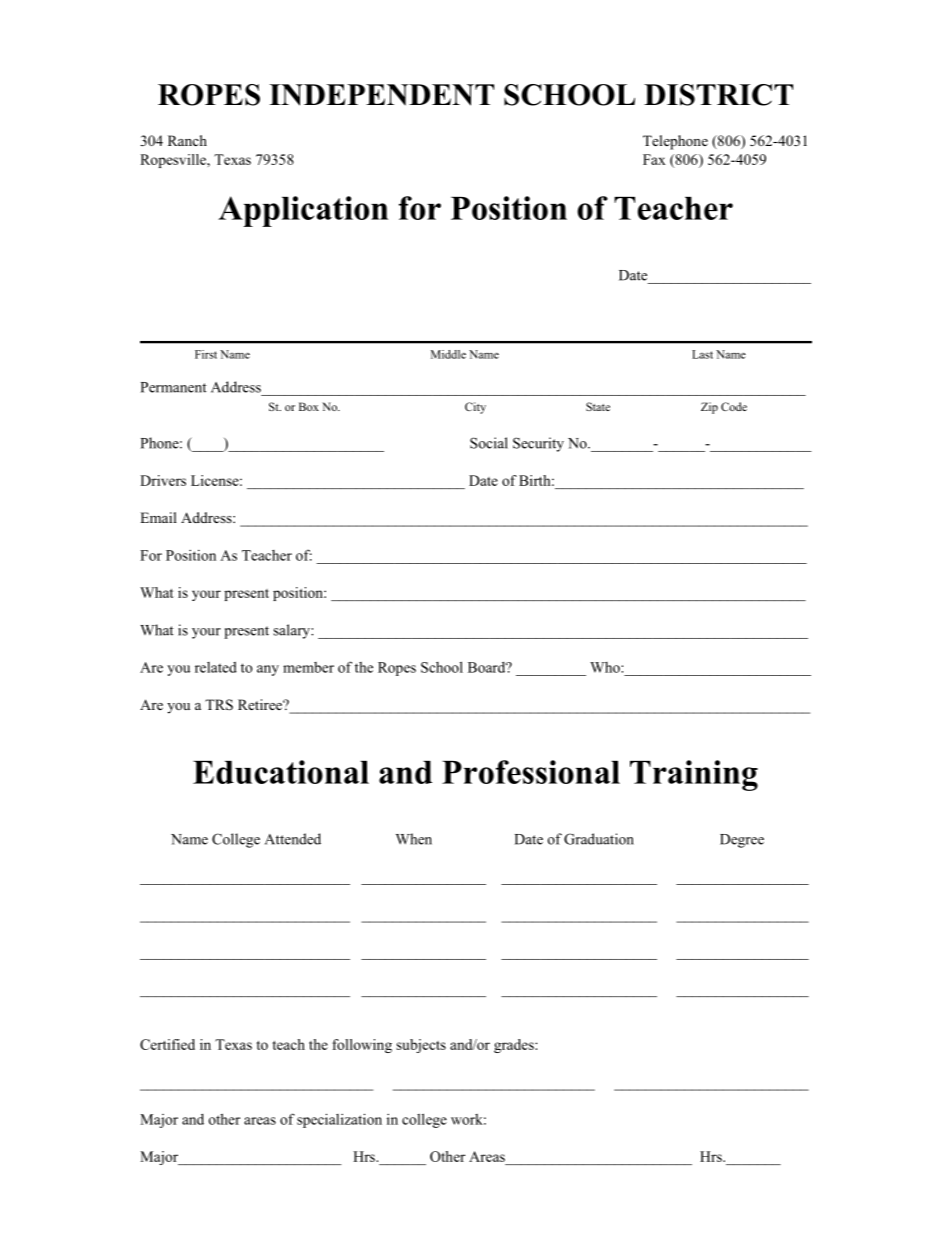 The width and height of the screenshot is (952, 1233). I want to click on INDEPENDENT, so click(381, 95).
